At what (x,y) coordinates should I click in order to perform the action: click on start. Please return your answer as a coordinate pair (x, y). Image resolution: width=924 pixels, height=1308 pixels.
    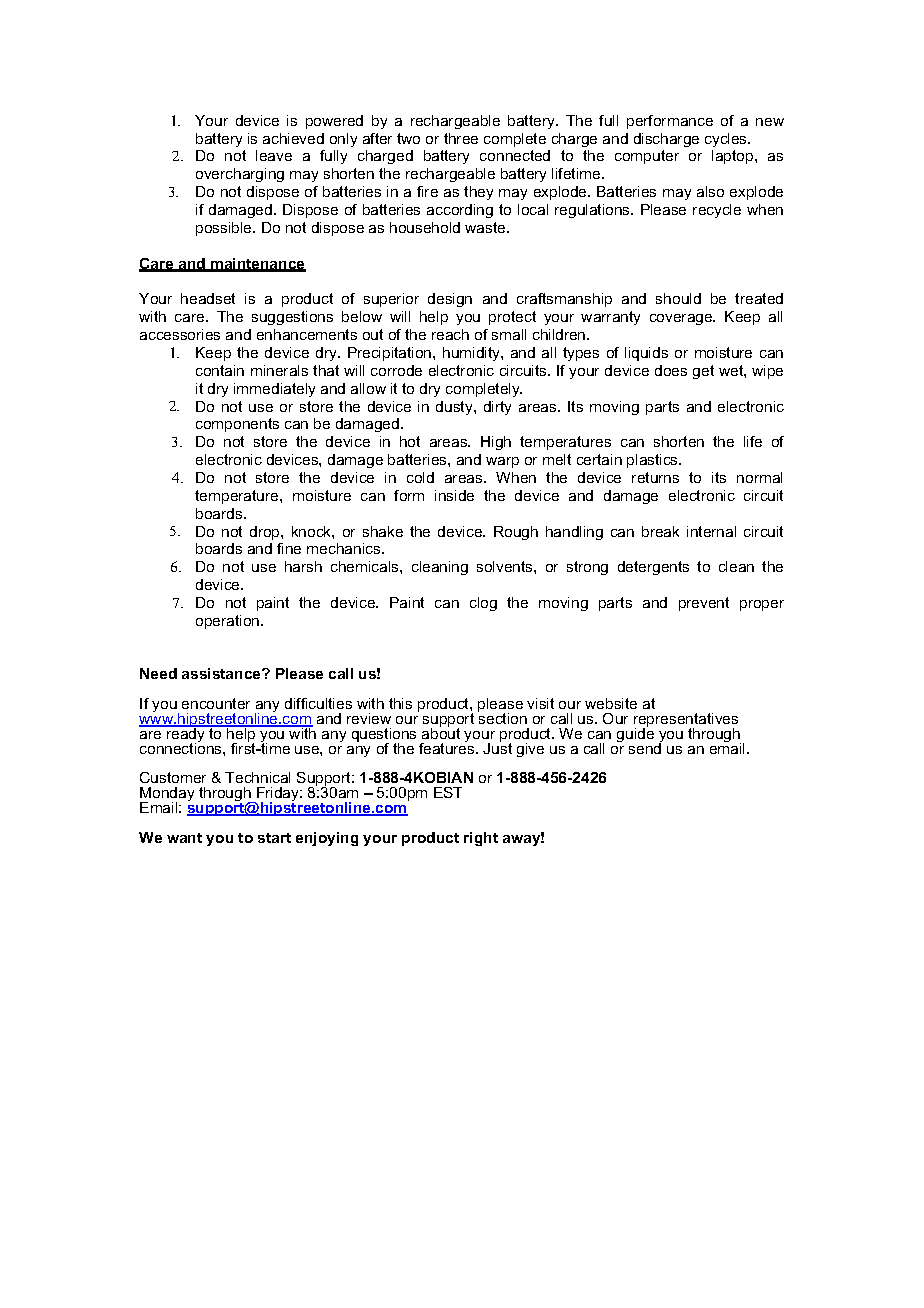
    Looking at the image, I should click on (274, 838).
